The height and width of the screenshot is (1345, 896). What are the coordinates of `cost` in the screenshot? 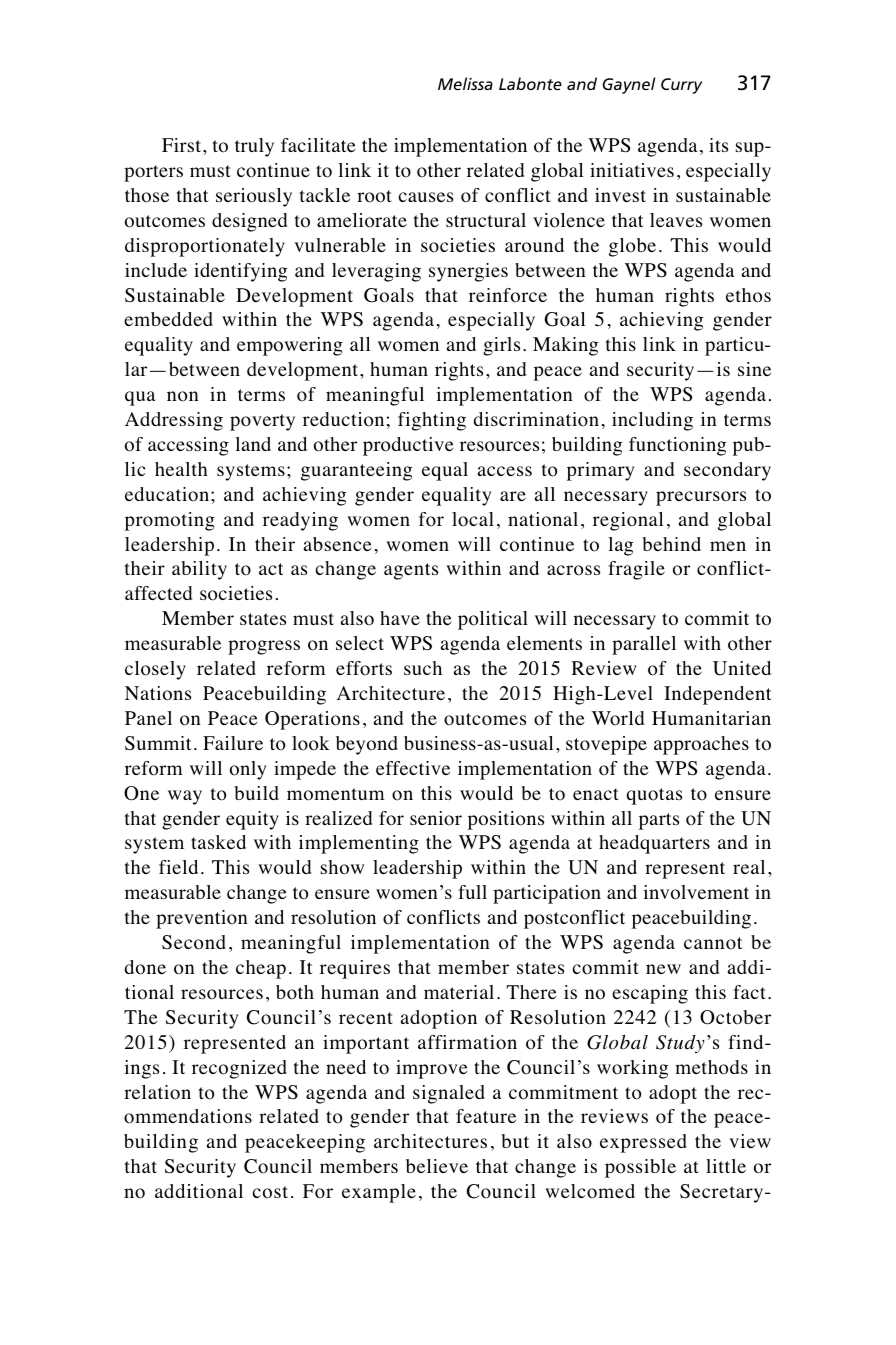 It's located at (270, 1192).
